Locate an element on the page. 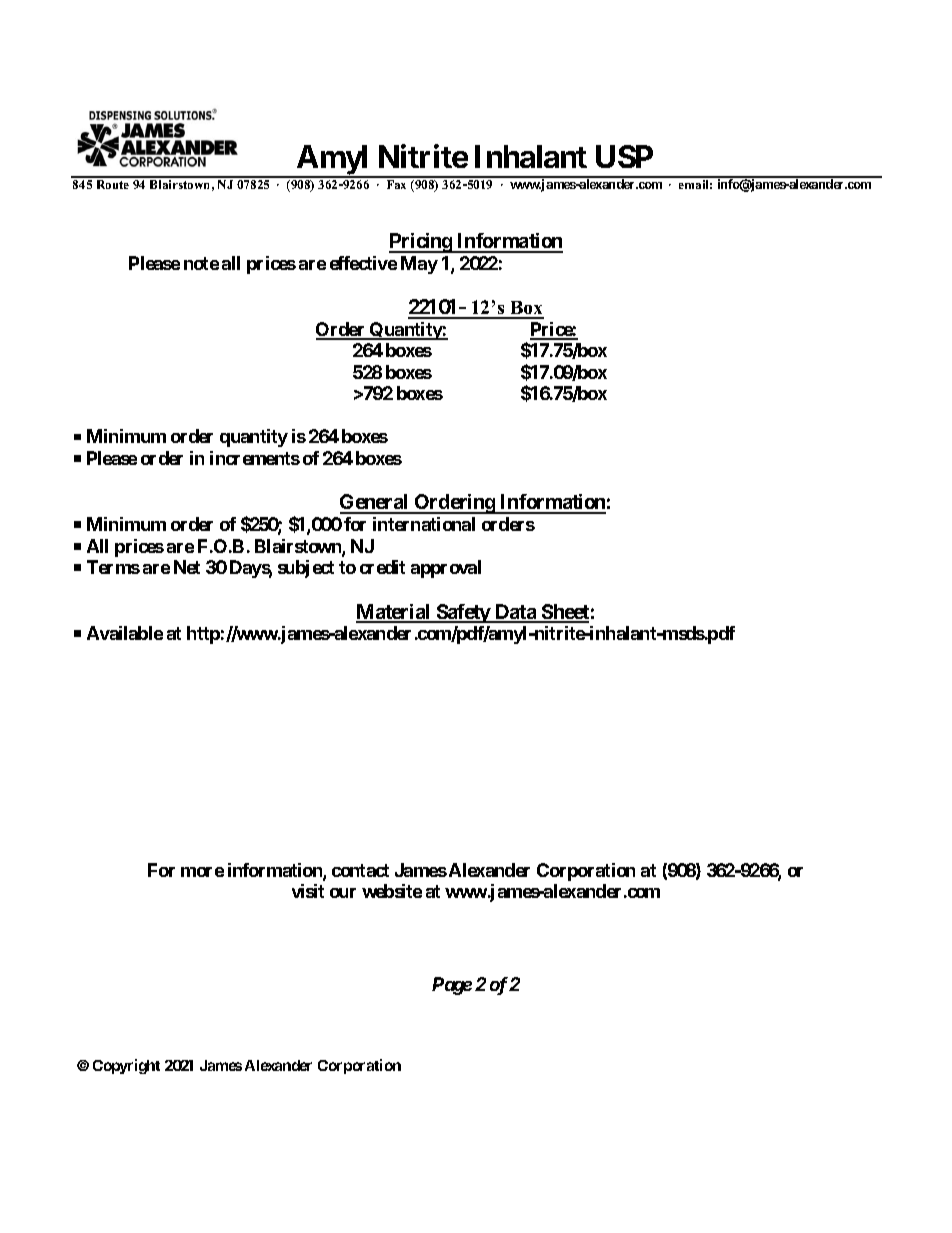 The height and width of the page is (1233, 952). General is located at coordinates (375, 503).
